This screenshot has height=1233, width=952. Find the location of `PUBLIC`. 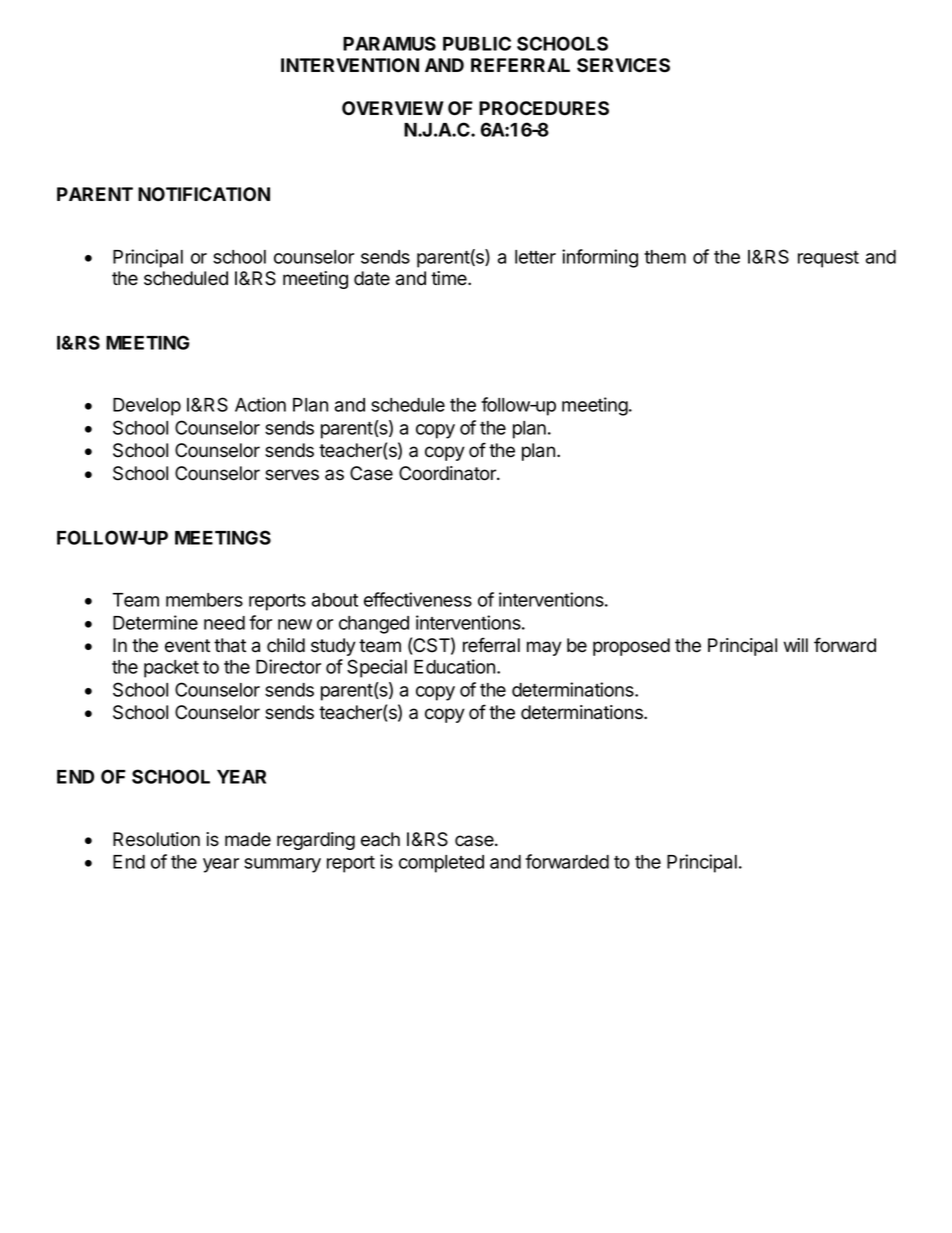

PUBLIC is located at coordinates (477, 43).
